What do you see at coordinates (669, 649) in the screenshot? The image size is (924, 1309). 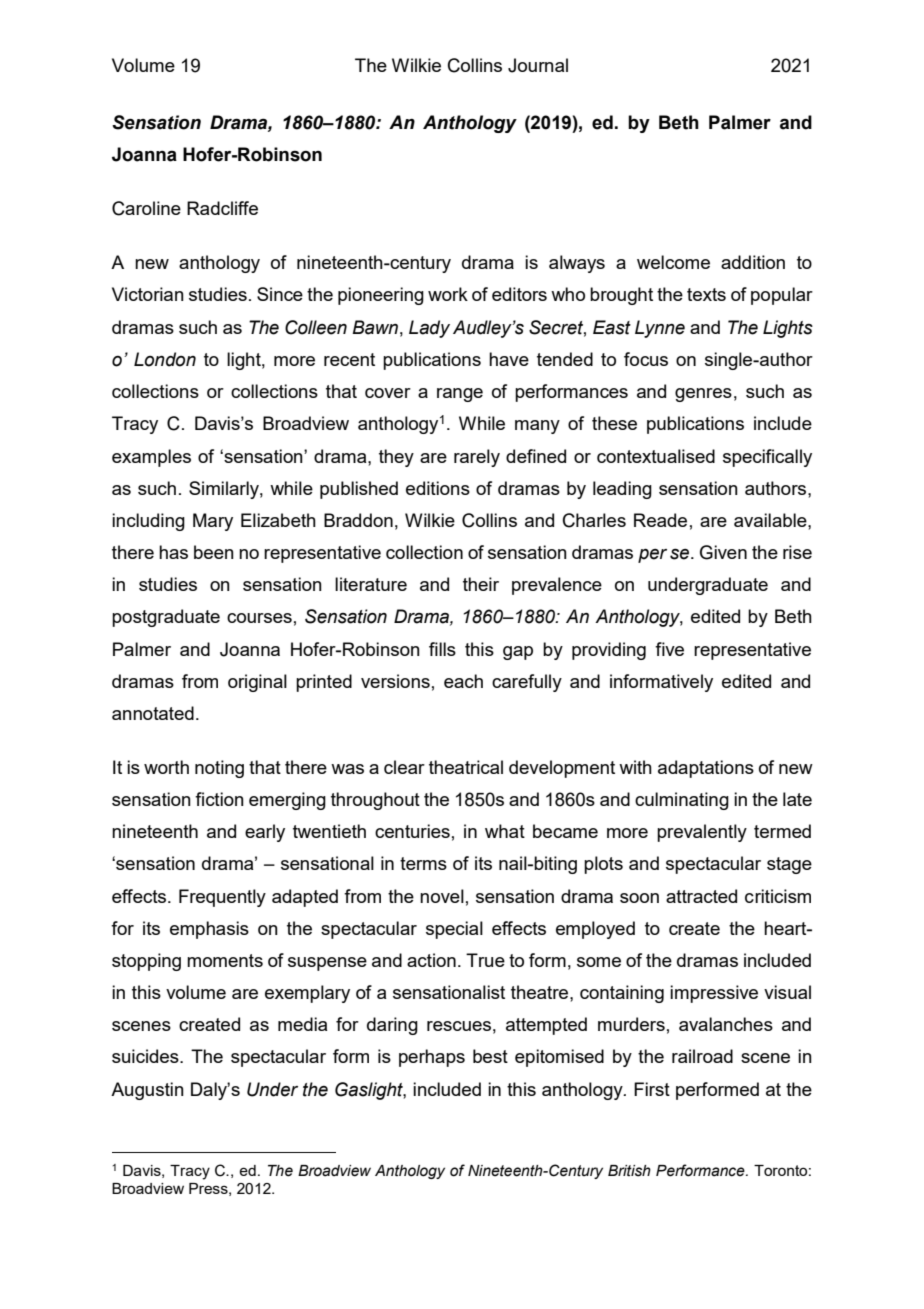 I see `five` at bounding box center [669, 649].
